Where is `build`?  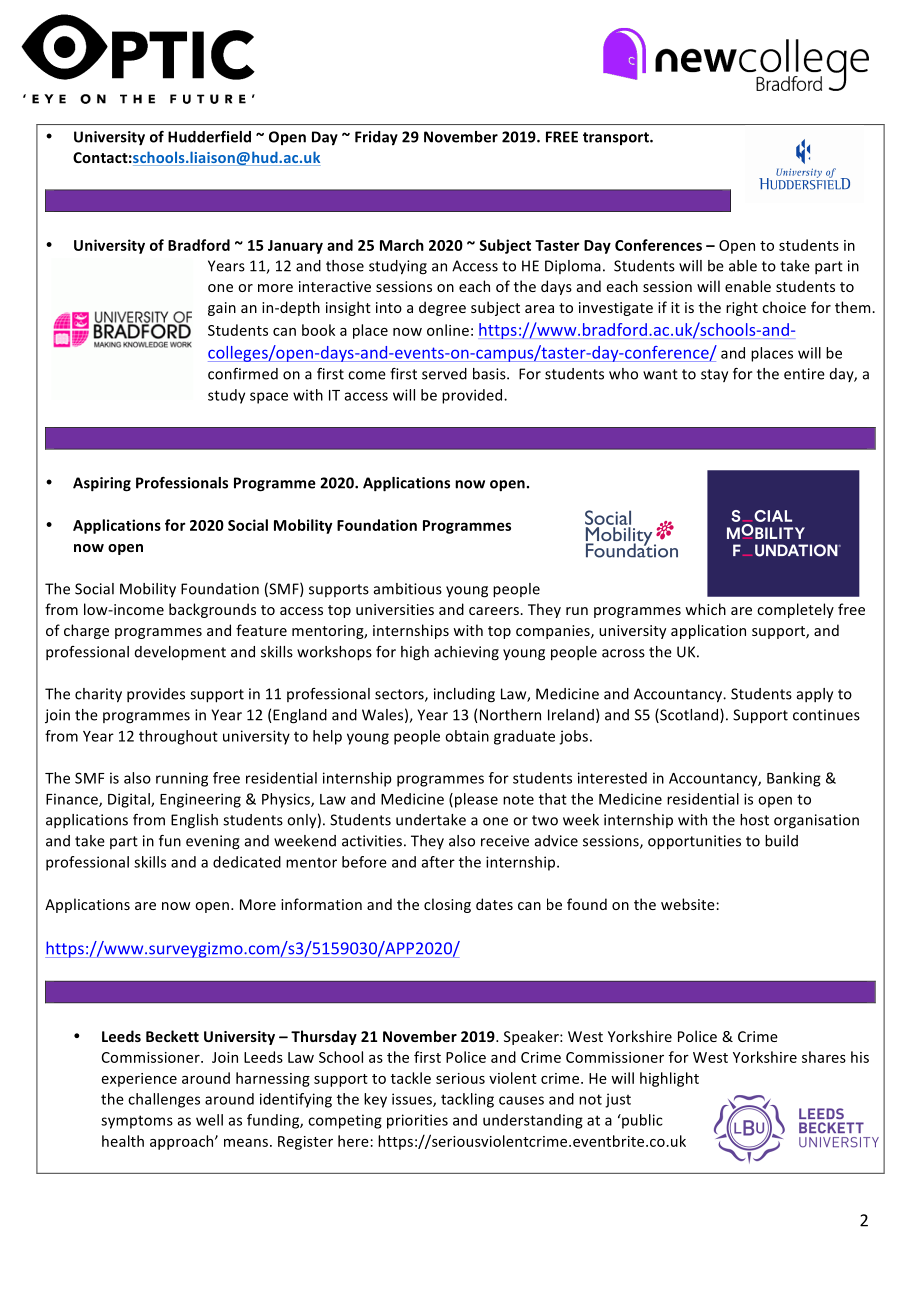
build is located at coordinates (781, 841).
